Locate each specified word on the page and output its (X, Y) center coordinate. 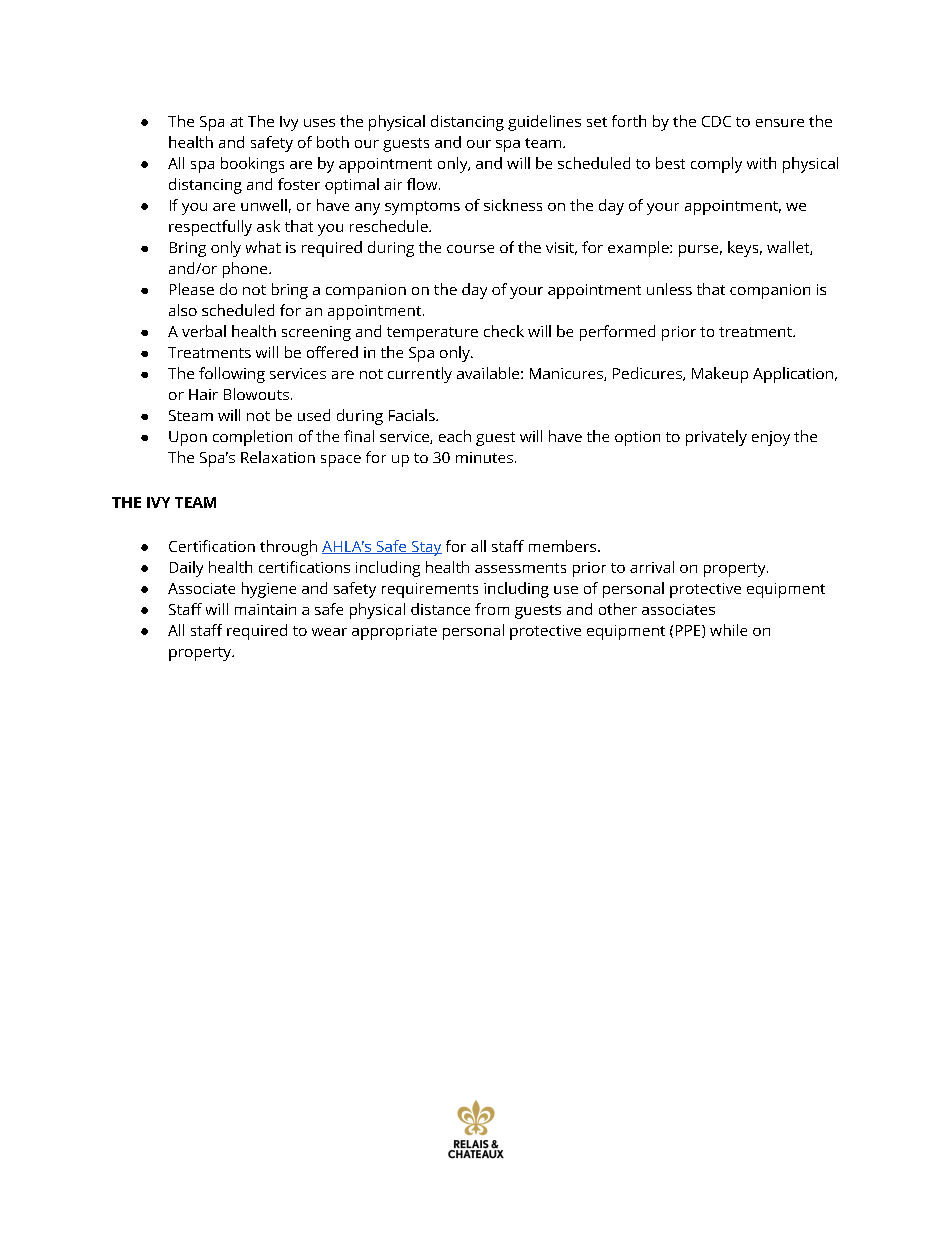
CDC (716, 121)
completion (252, 438)
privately (716, 438)
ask (268, 226)
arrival (652, 567)
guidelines (544, 123)
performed (617, 333)
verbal (204, 331)
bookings (252, 165)
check (504, 331)
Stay (425, 548)
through (288, 548)
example (639, 249)
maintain (265, 609)
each (455, 436)
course (470, 249)
